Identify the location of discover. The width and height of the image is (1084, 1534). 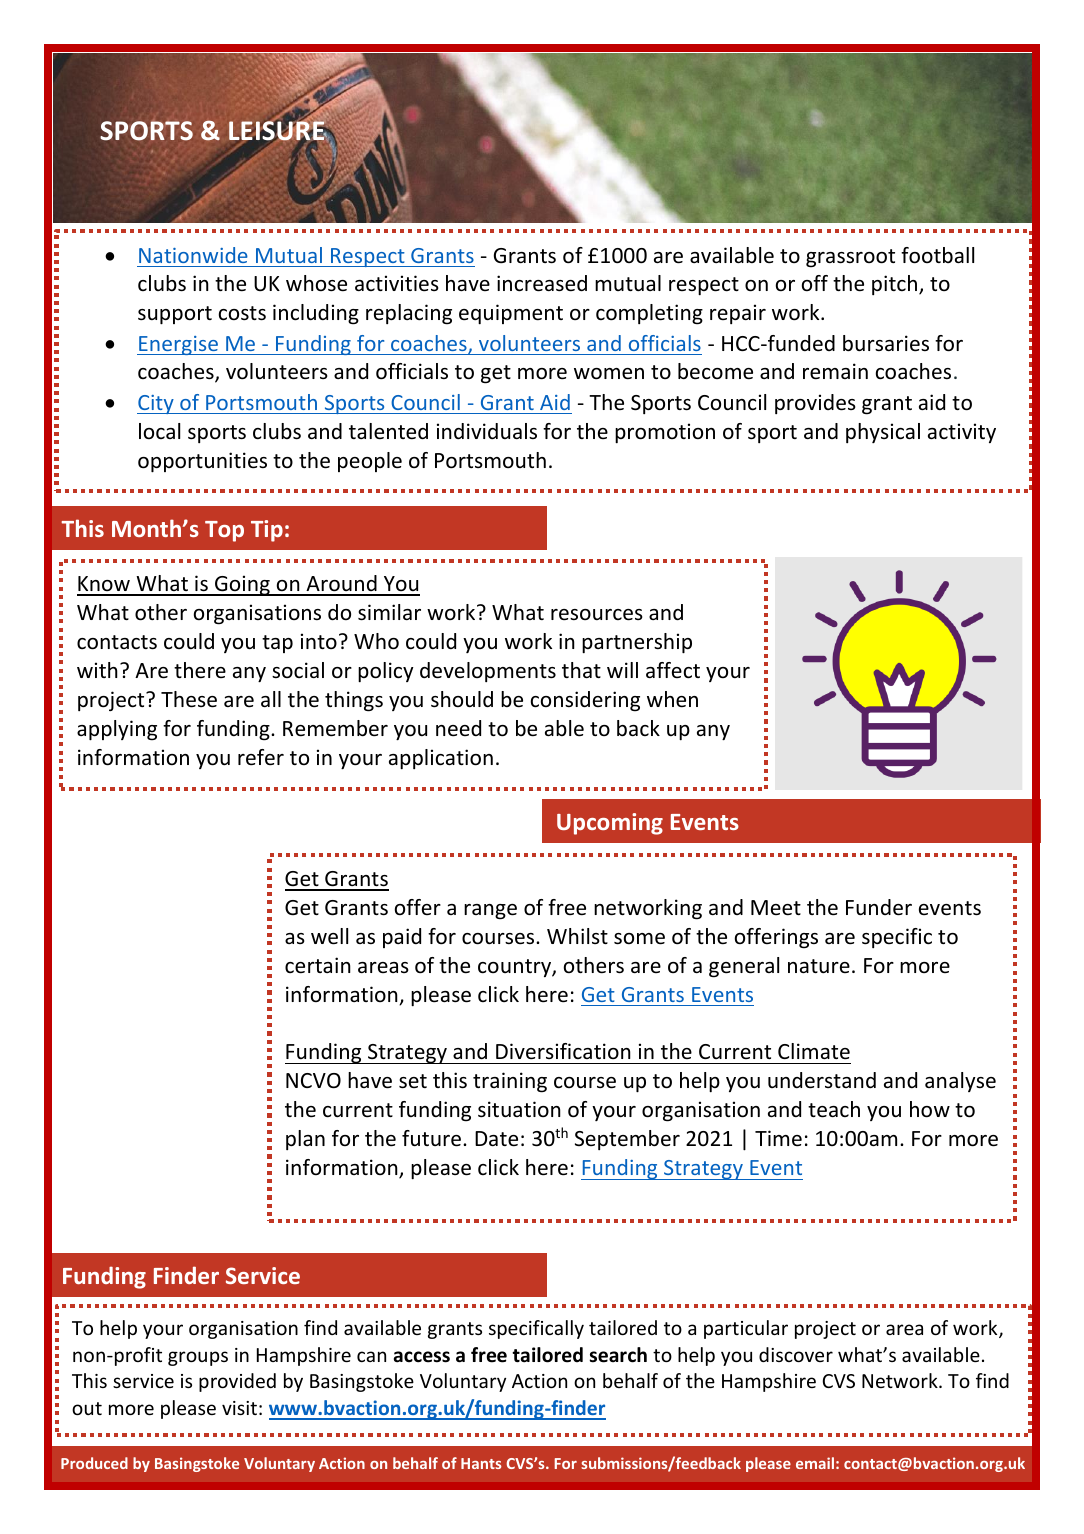
(796, 1354).
